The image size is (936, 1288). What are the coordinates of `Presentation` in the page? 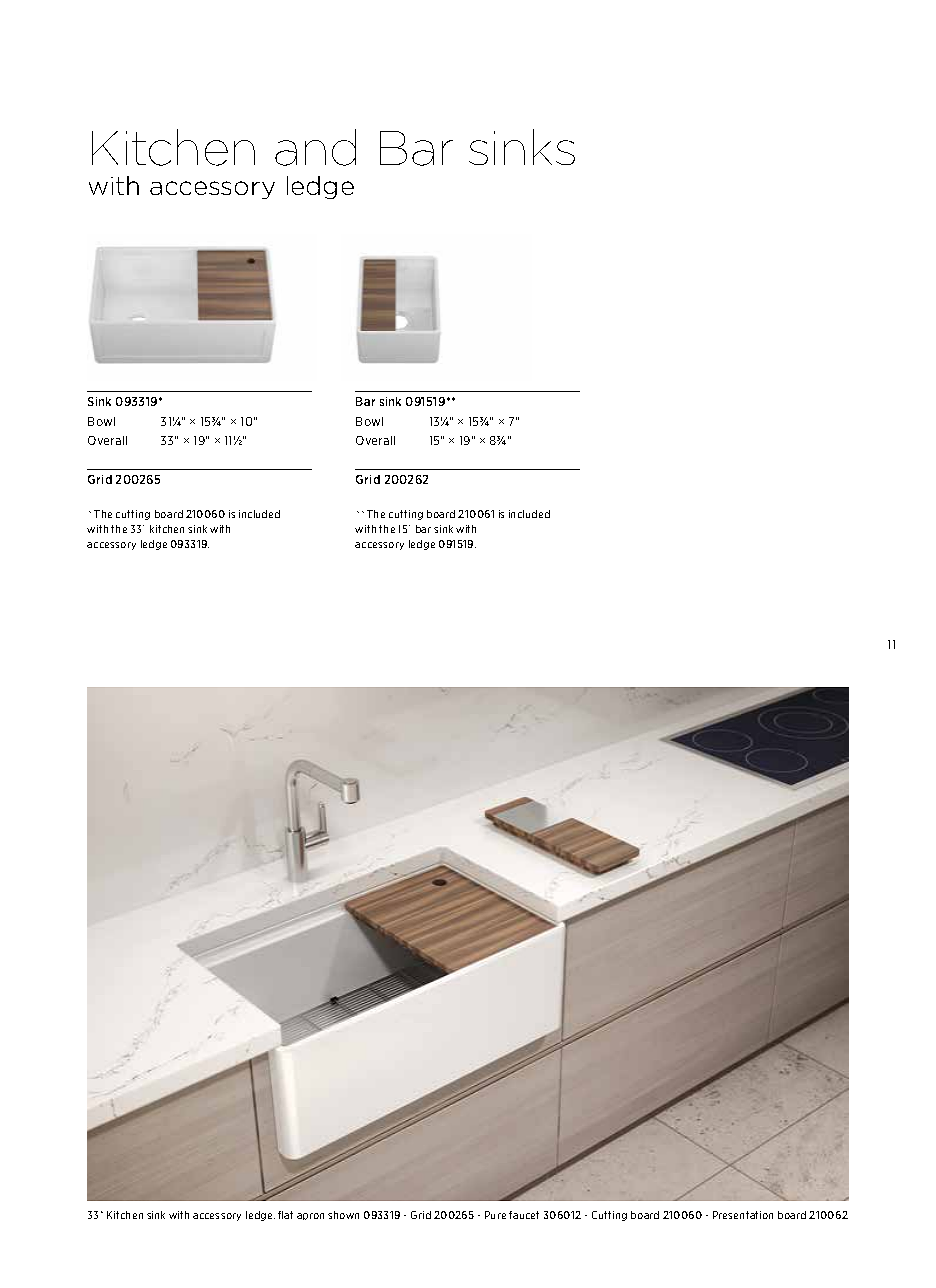 It's located at (743, 1215).
